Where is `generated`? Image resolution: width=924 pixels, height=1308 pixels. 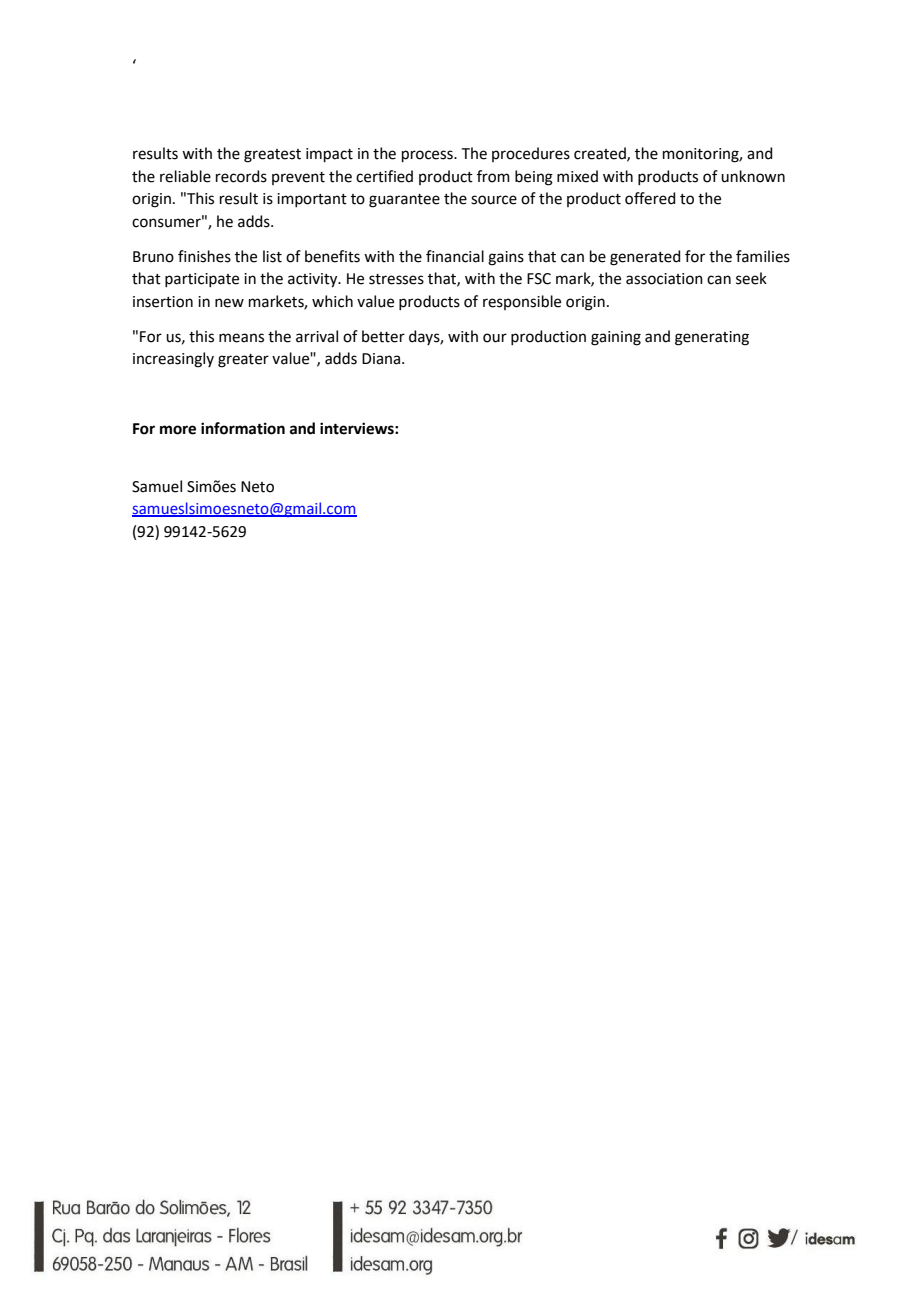 generated is located at coordinates (645, 258).
